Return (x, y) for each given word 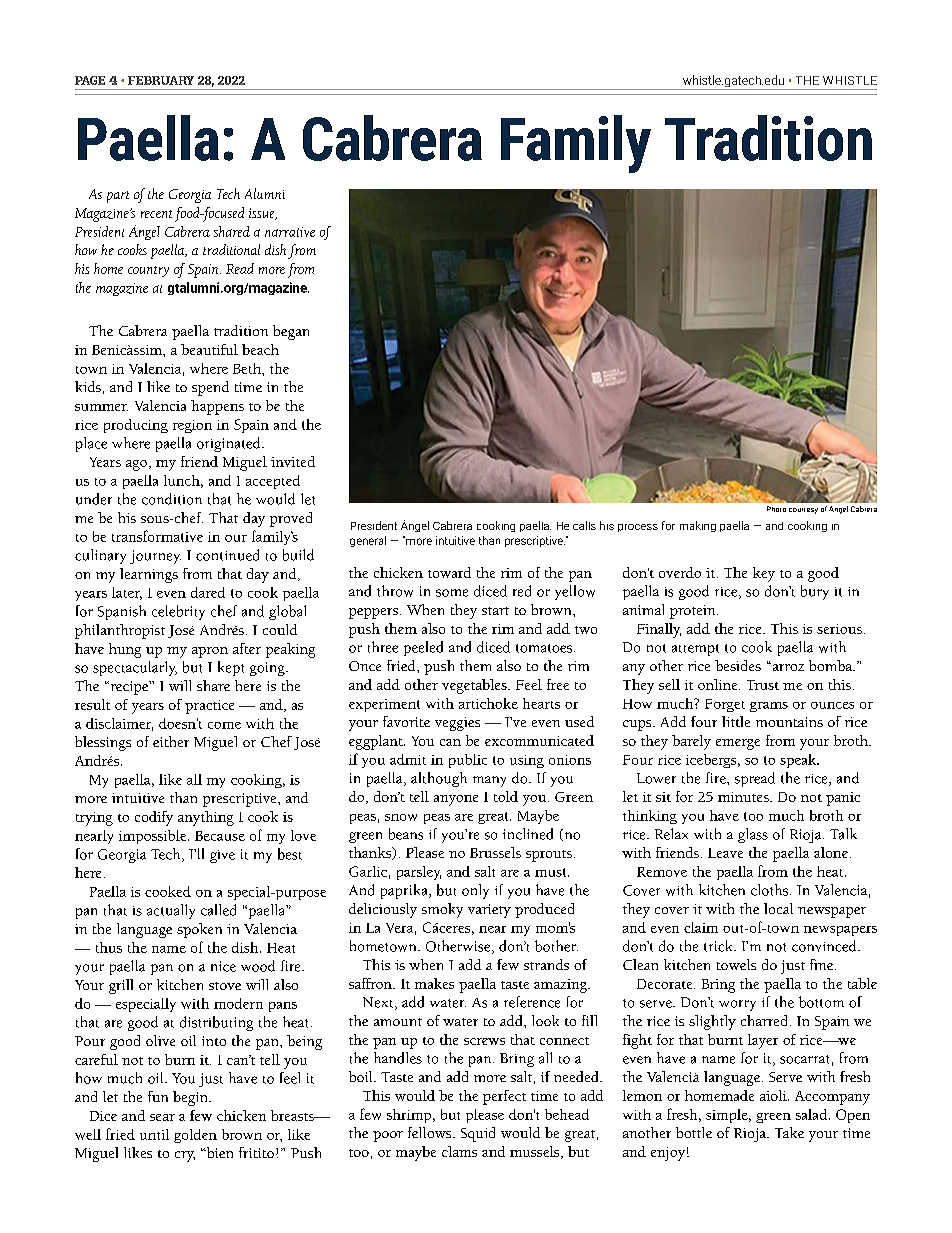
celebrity (178, 612)
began (291, 332)
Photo (776, 509)
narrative (290, 232)
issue (263, 214)
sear (162, 1117)
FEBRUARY (161, 80)
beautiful (209, 349)
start (495, 611)
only (475, 891)
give (222, 856)
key (764, 574)
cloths (771, 890)
